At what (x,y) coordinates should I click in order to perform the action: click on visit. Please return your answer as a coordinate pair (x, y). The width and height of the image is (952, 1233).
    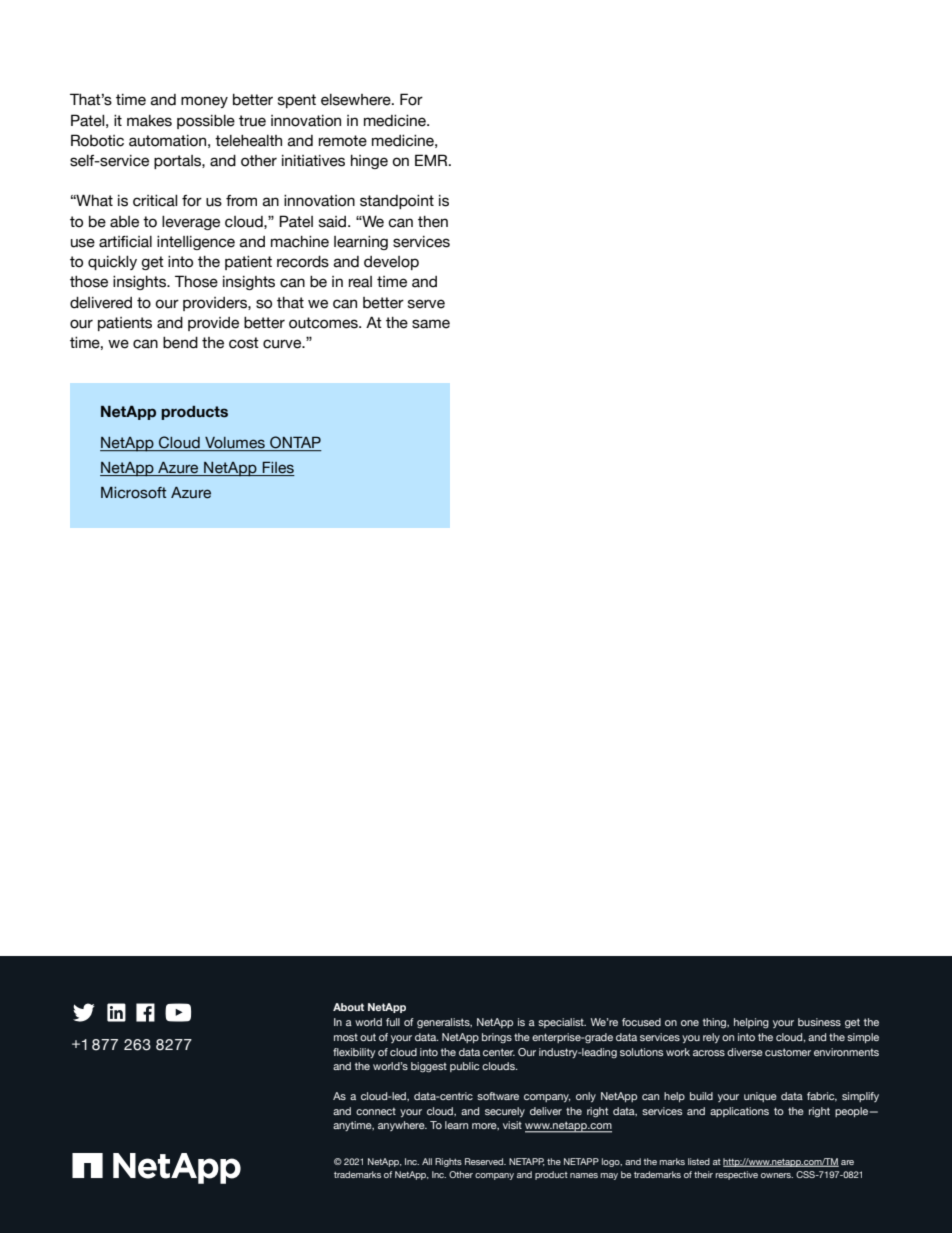
    Looking at the image, I should click on (512, 1125).
